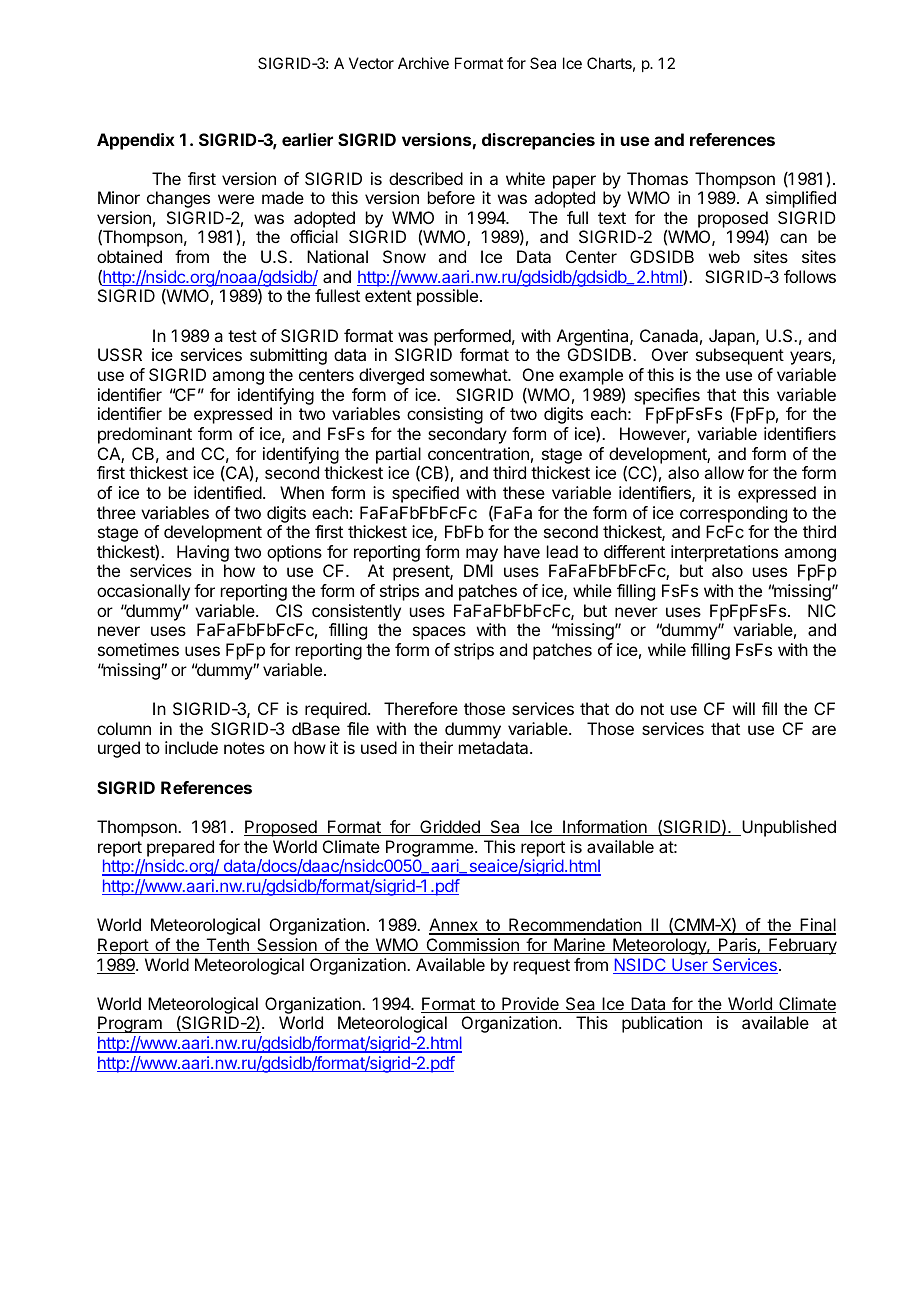  What do you see at coordinates (421, 708) in the page?
I see `Therefore` at bounding box center [421, 708].
